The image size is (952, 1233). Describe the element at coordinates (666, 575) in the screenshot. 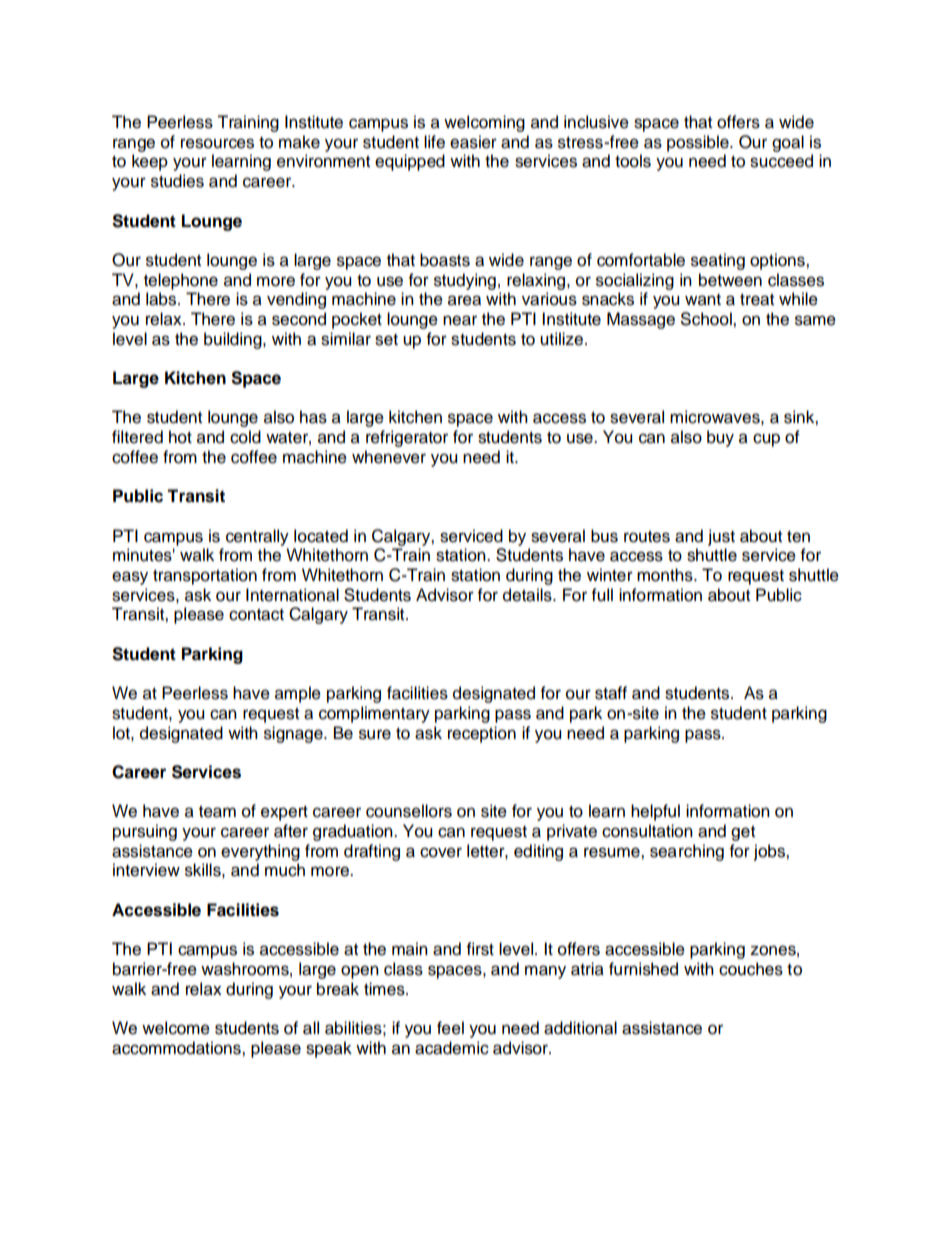

I see `months` at that location.
